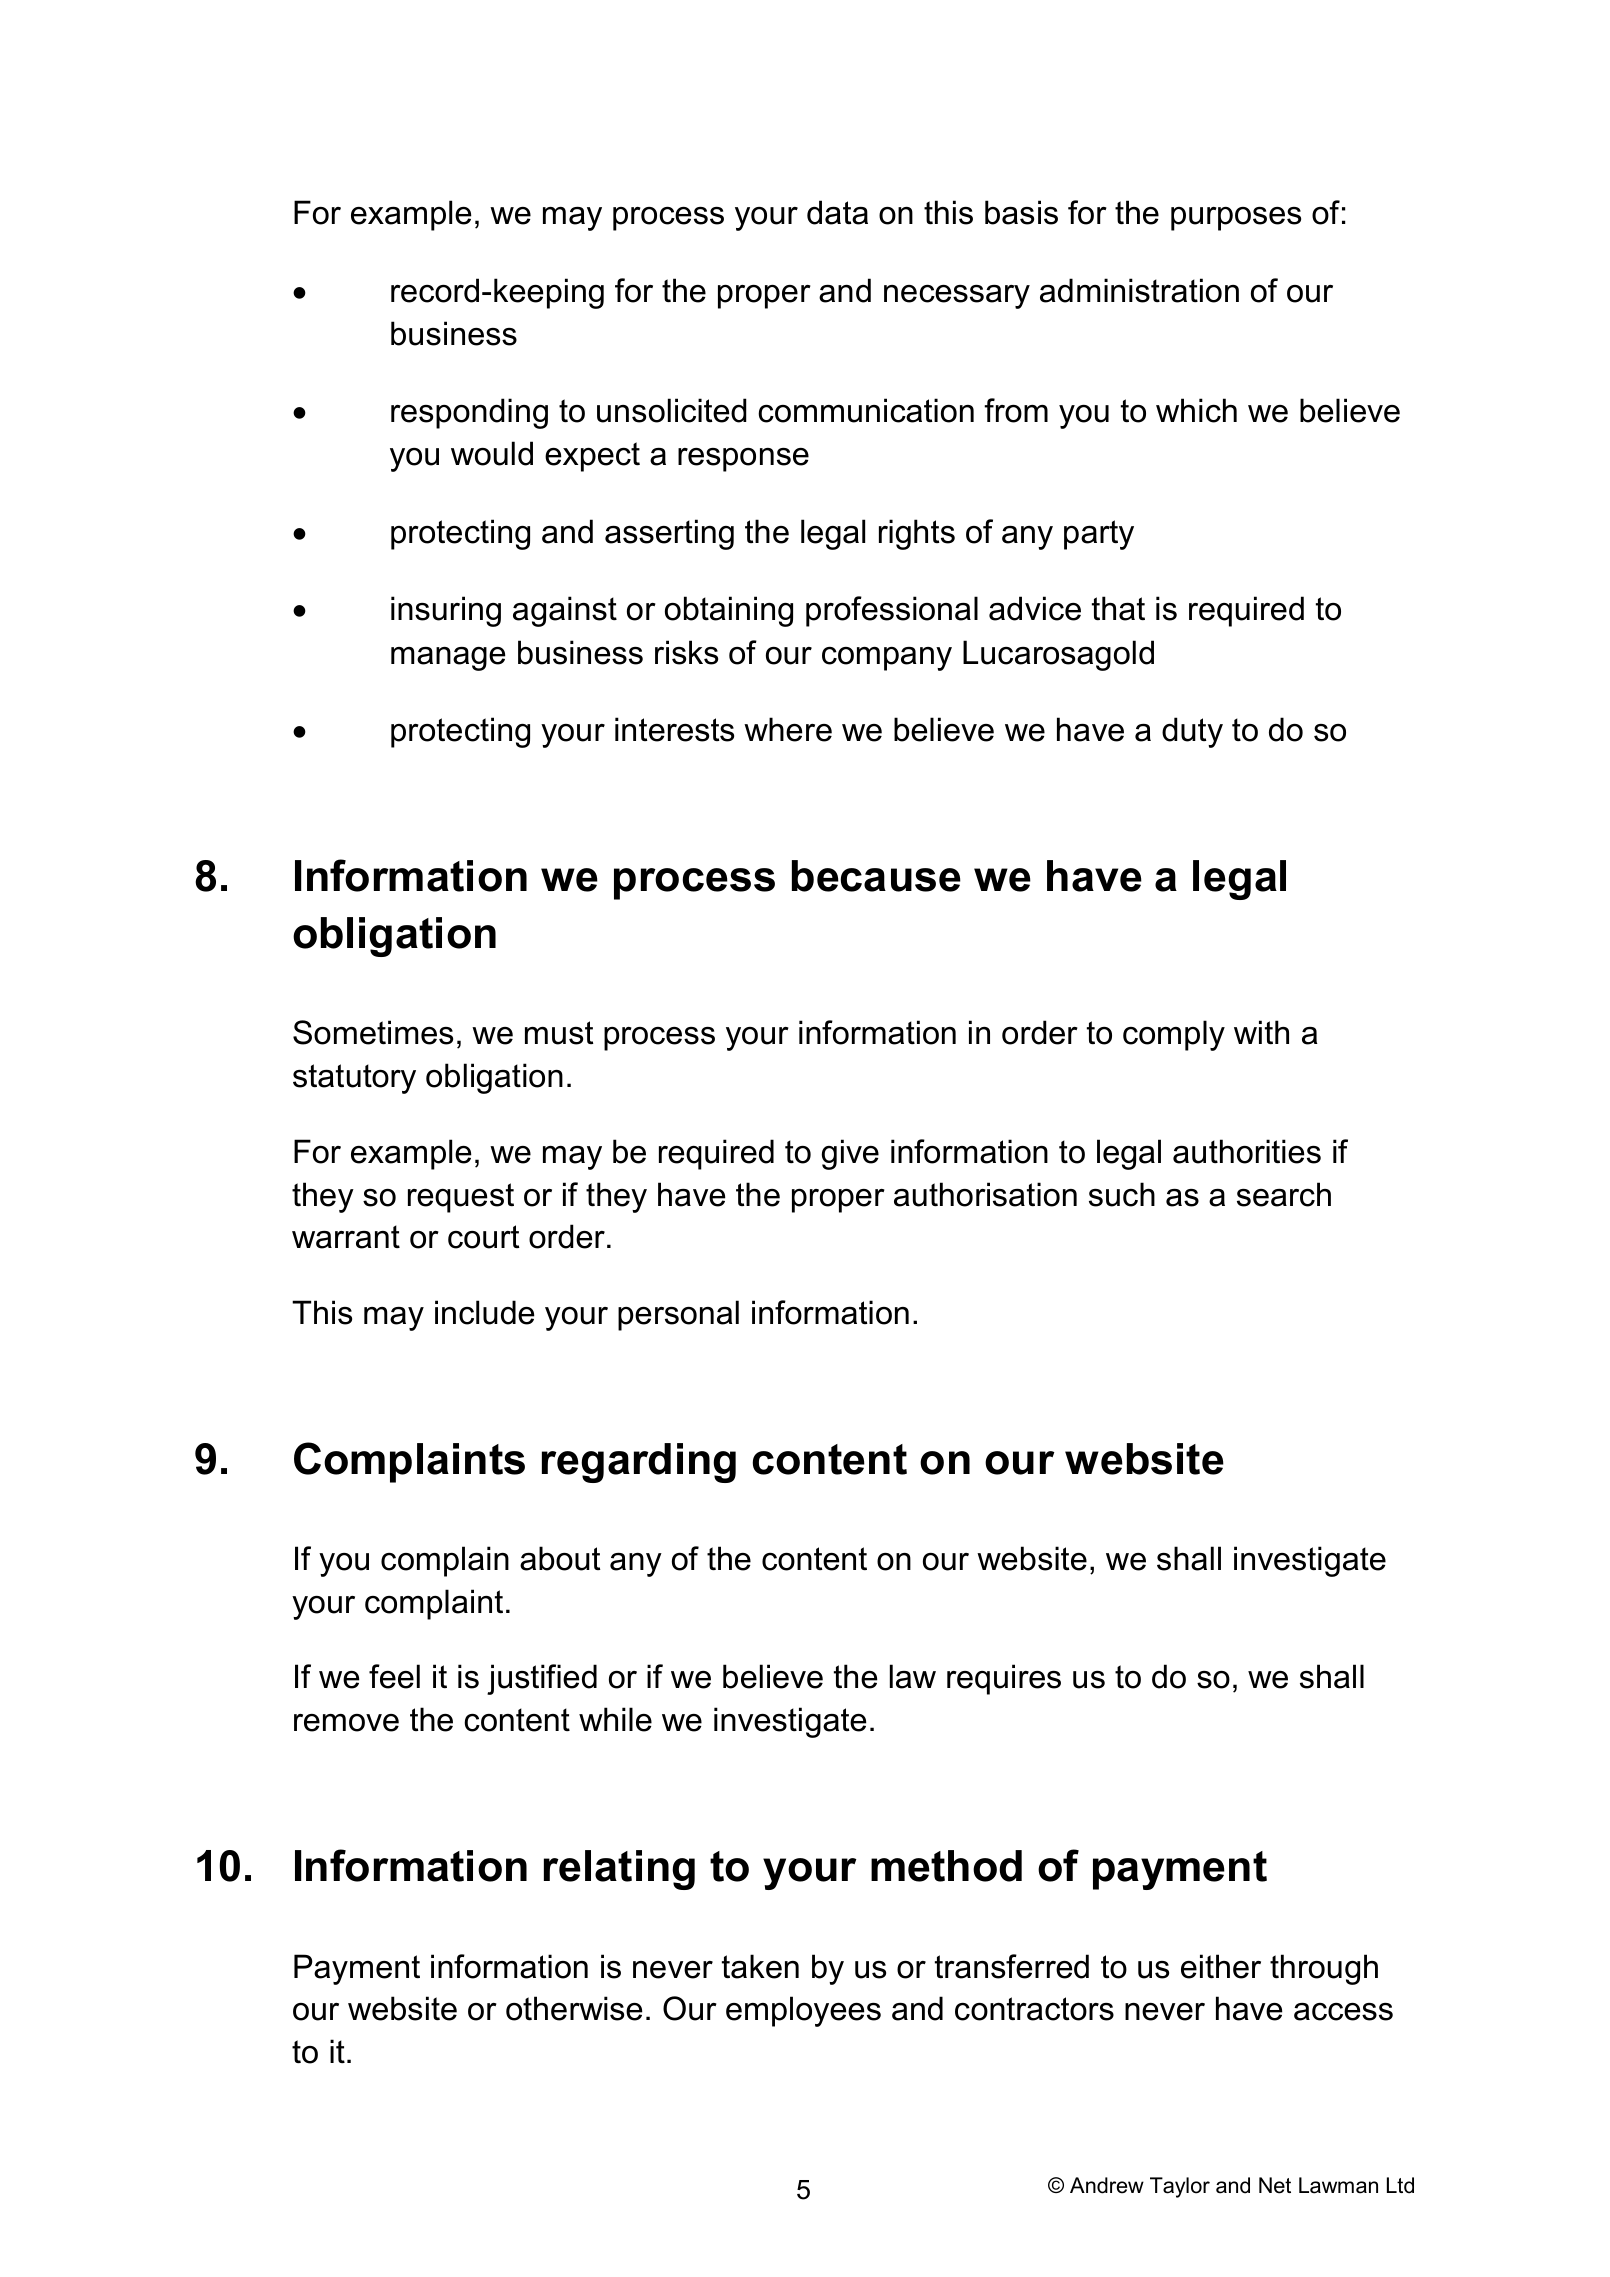 Image resolution: width=1610 pixels, height=2277 pixels. Describe the element at coordinates (574, 2008) in the page. I see `otherwise` at that location.
